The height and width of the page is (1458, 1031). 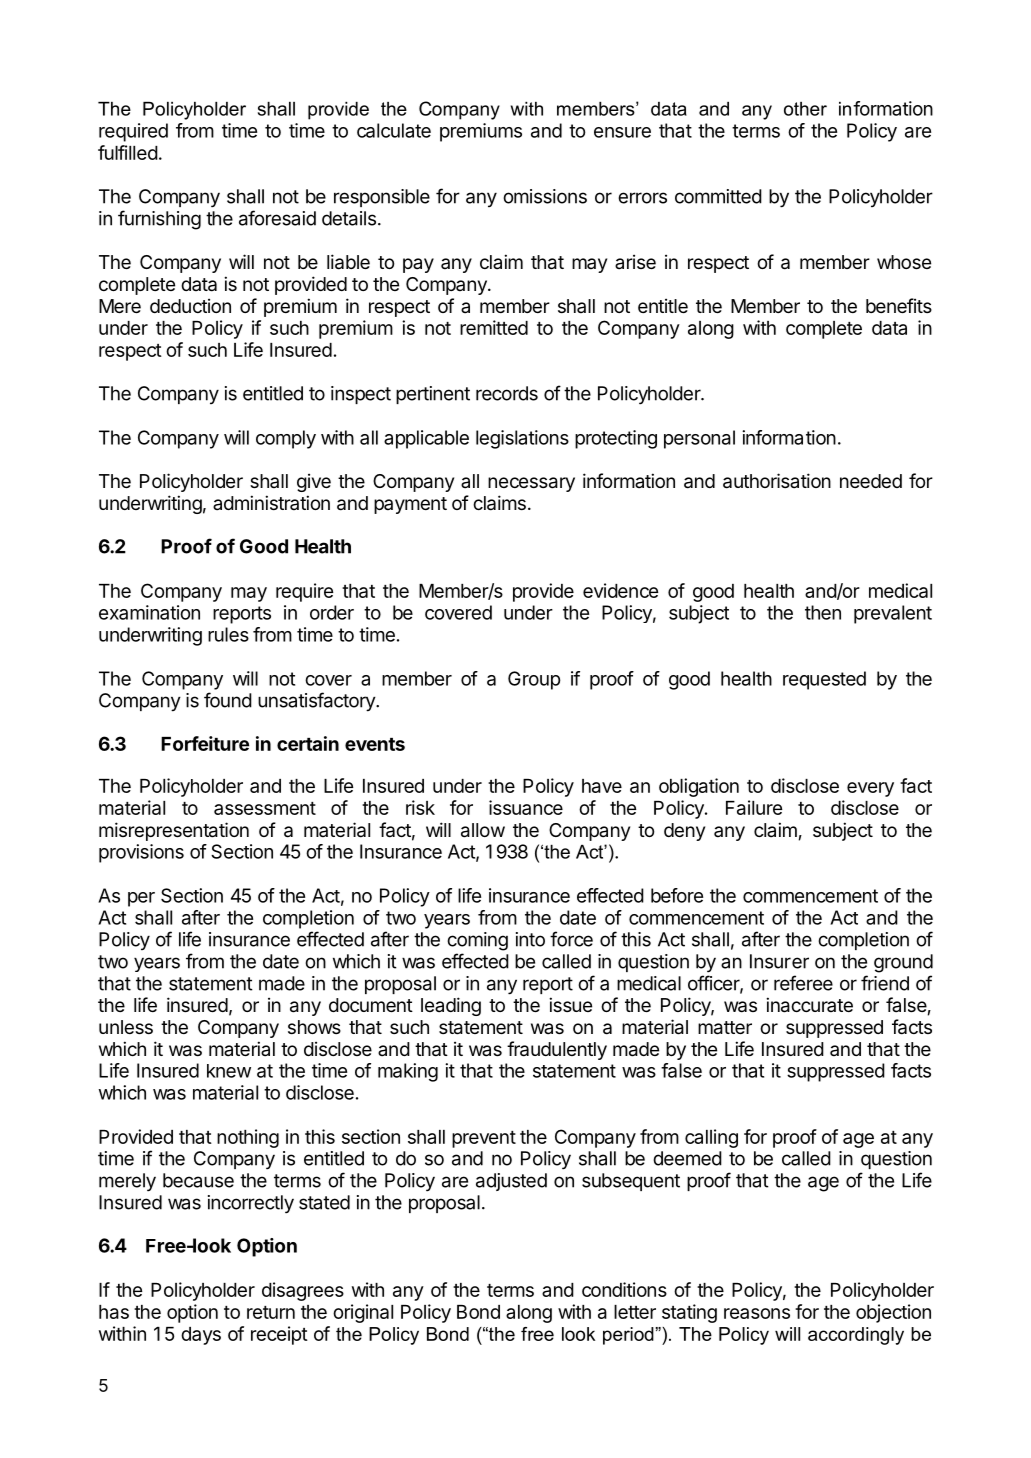 What do you see at coordinates (201, 1336) in the page?
I see `days` at bounding box center [201, 1336].
